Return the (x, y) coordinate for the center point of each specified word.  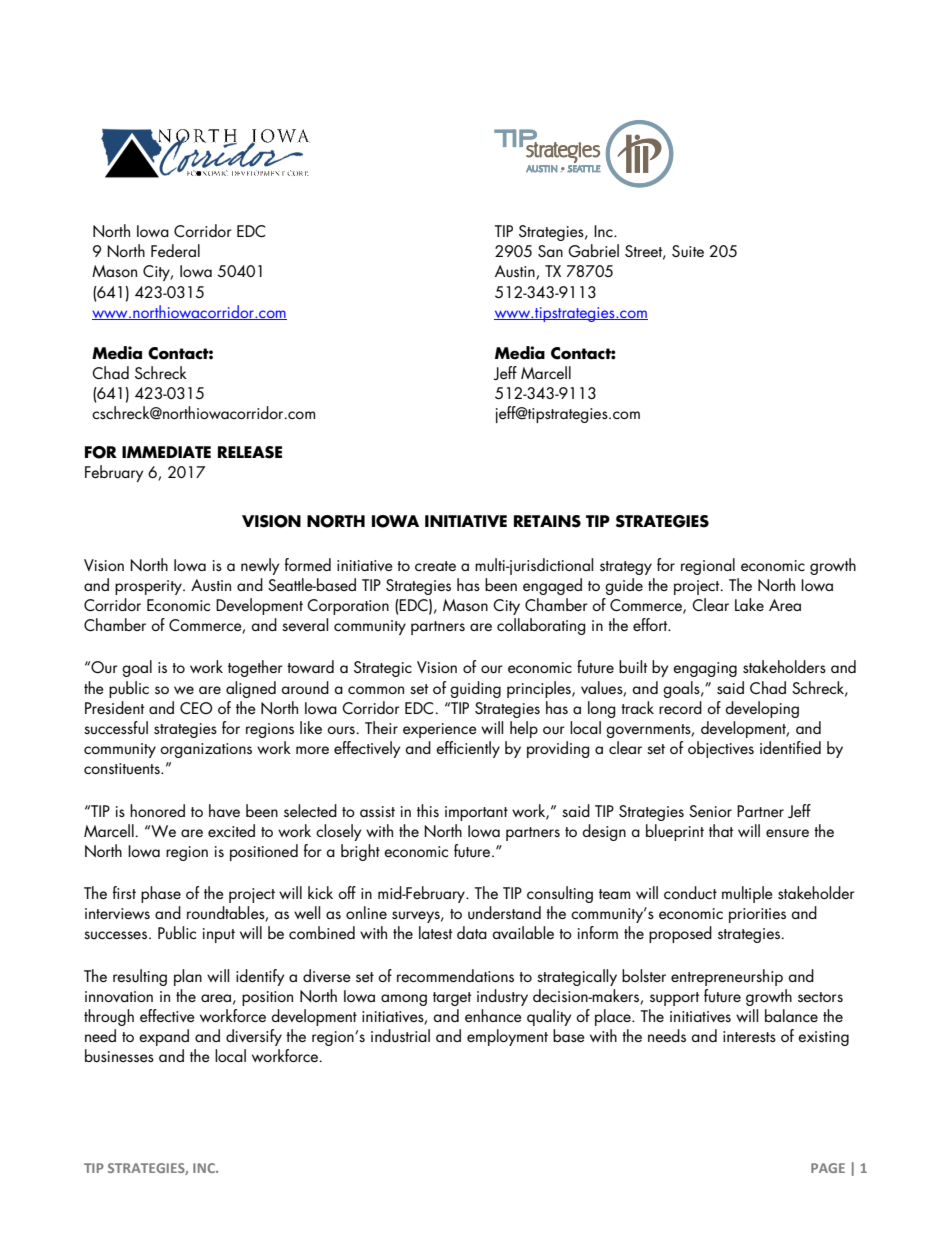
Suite (688, 251)
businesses (119, 1056)
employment (507, 1037)
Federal (175, 250)
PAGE (828, 1168)
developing (762, 709)
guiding (475, 689)
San (550, 251)
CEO (196, 708)
